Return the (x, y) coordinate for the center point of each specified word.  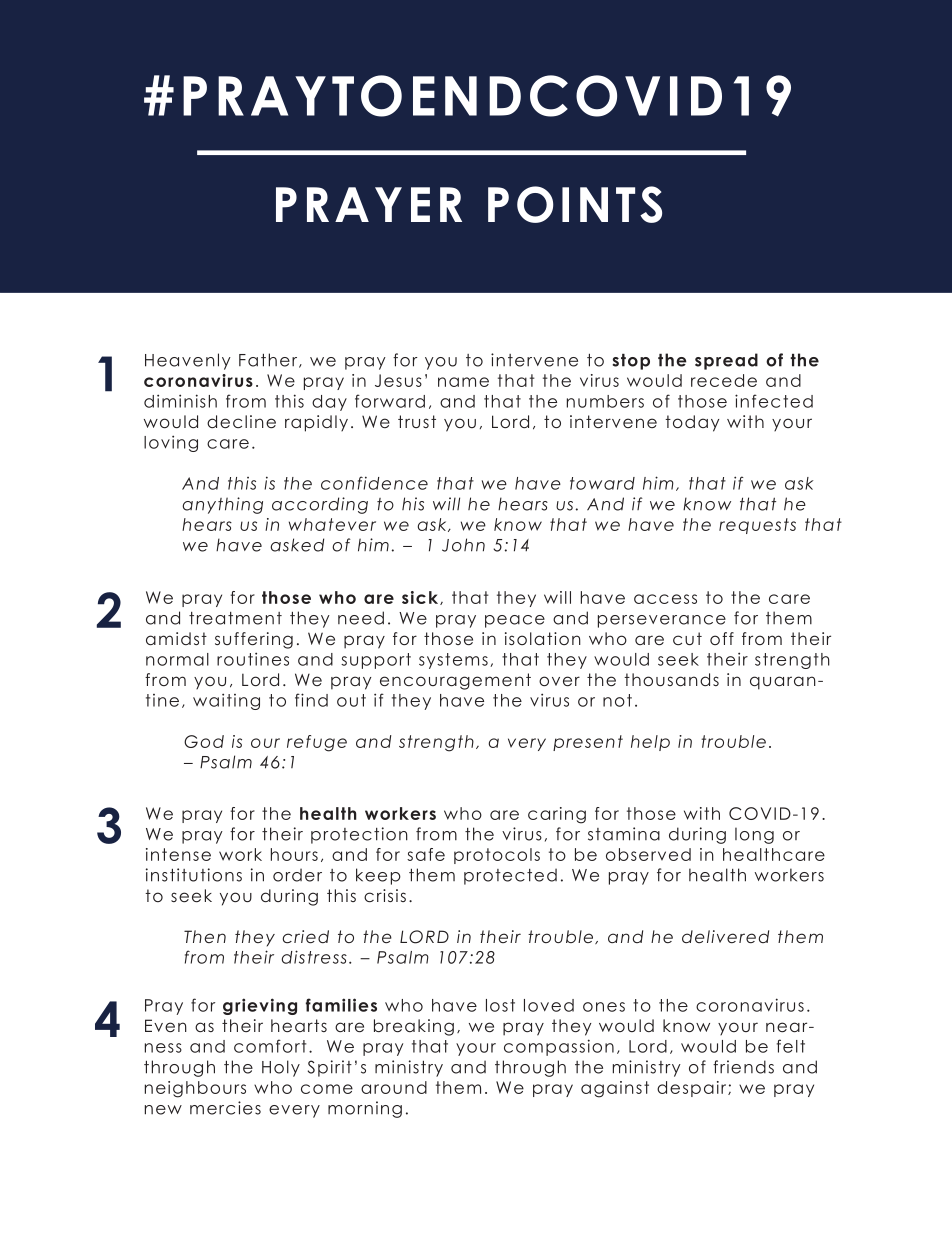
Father (269, 360)
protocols (497, 856)
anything (222, 505)
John (463, 545)
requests (757, 526)
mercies (225, 1108)
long (754, 835)
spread (726, 361)
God (204, 741)
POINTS (575, 204)
